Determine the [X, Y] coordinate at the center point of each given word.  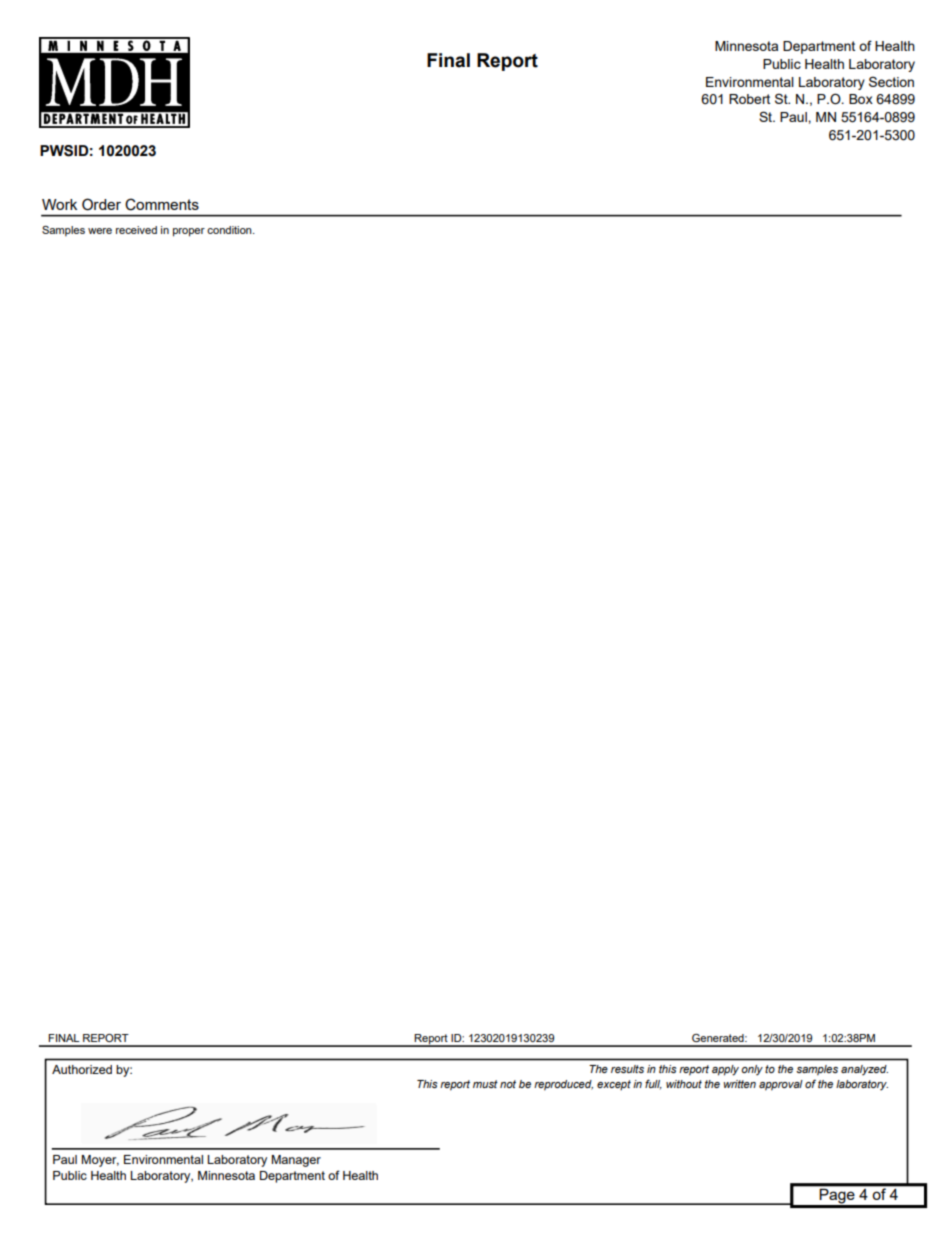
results [627, 1069]
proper [189, 232]
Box [861, 99]
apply [725, 1070]
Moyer [100, 1161]
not [508, 1084]
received [136, 230]
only [752, 1070]
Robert [749, 99]
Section [891, 81]
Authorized [82, 1069]
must [485, 1084]
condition [230, 230]
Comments [162, 204]
